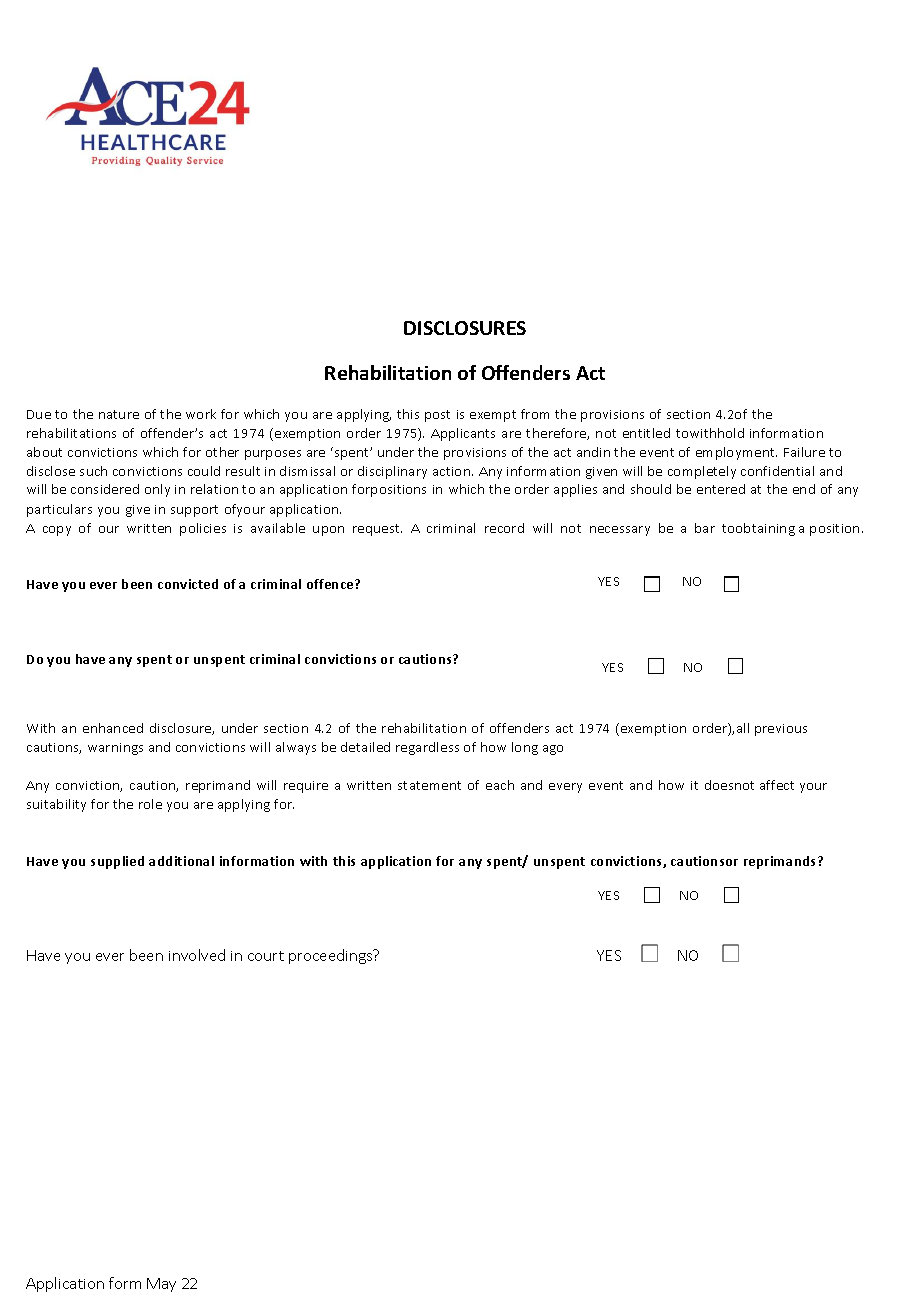  I want to click on employment, so click(736, 453).
